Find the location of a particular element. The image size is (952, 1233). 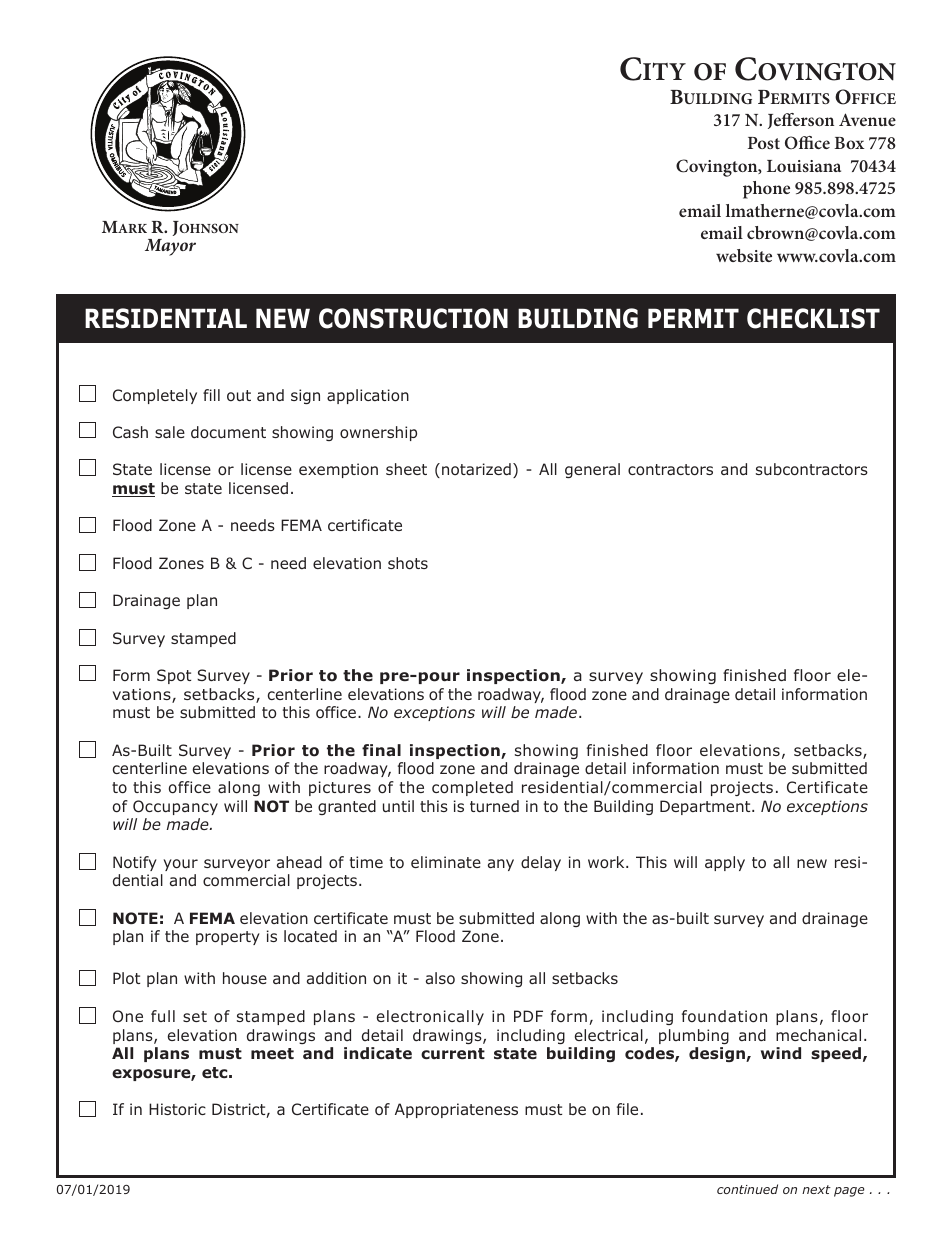

Spot is located at coordinates (174, 676).
